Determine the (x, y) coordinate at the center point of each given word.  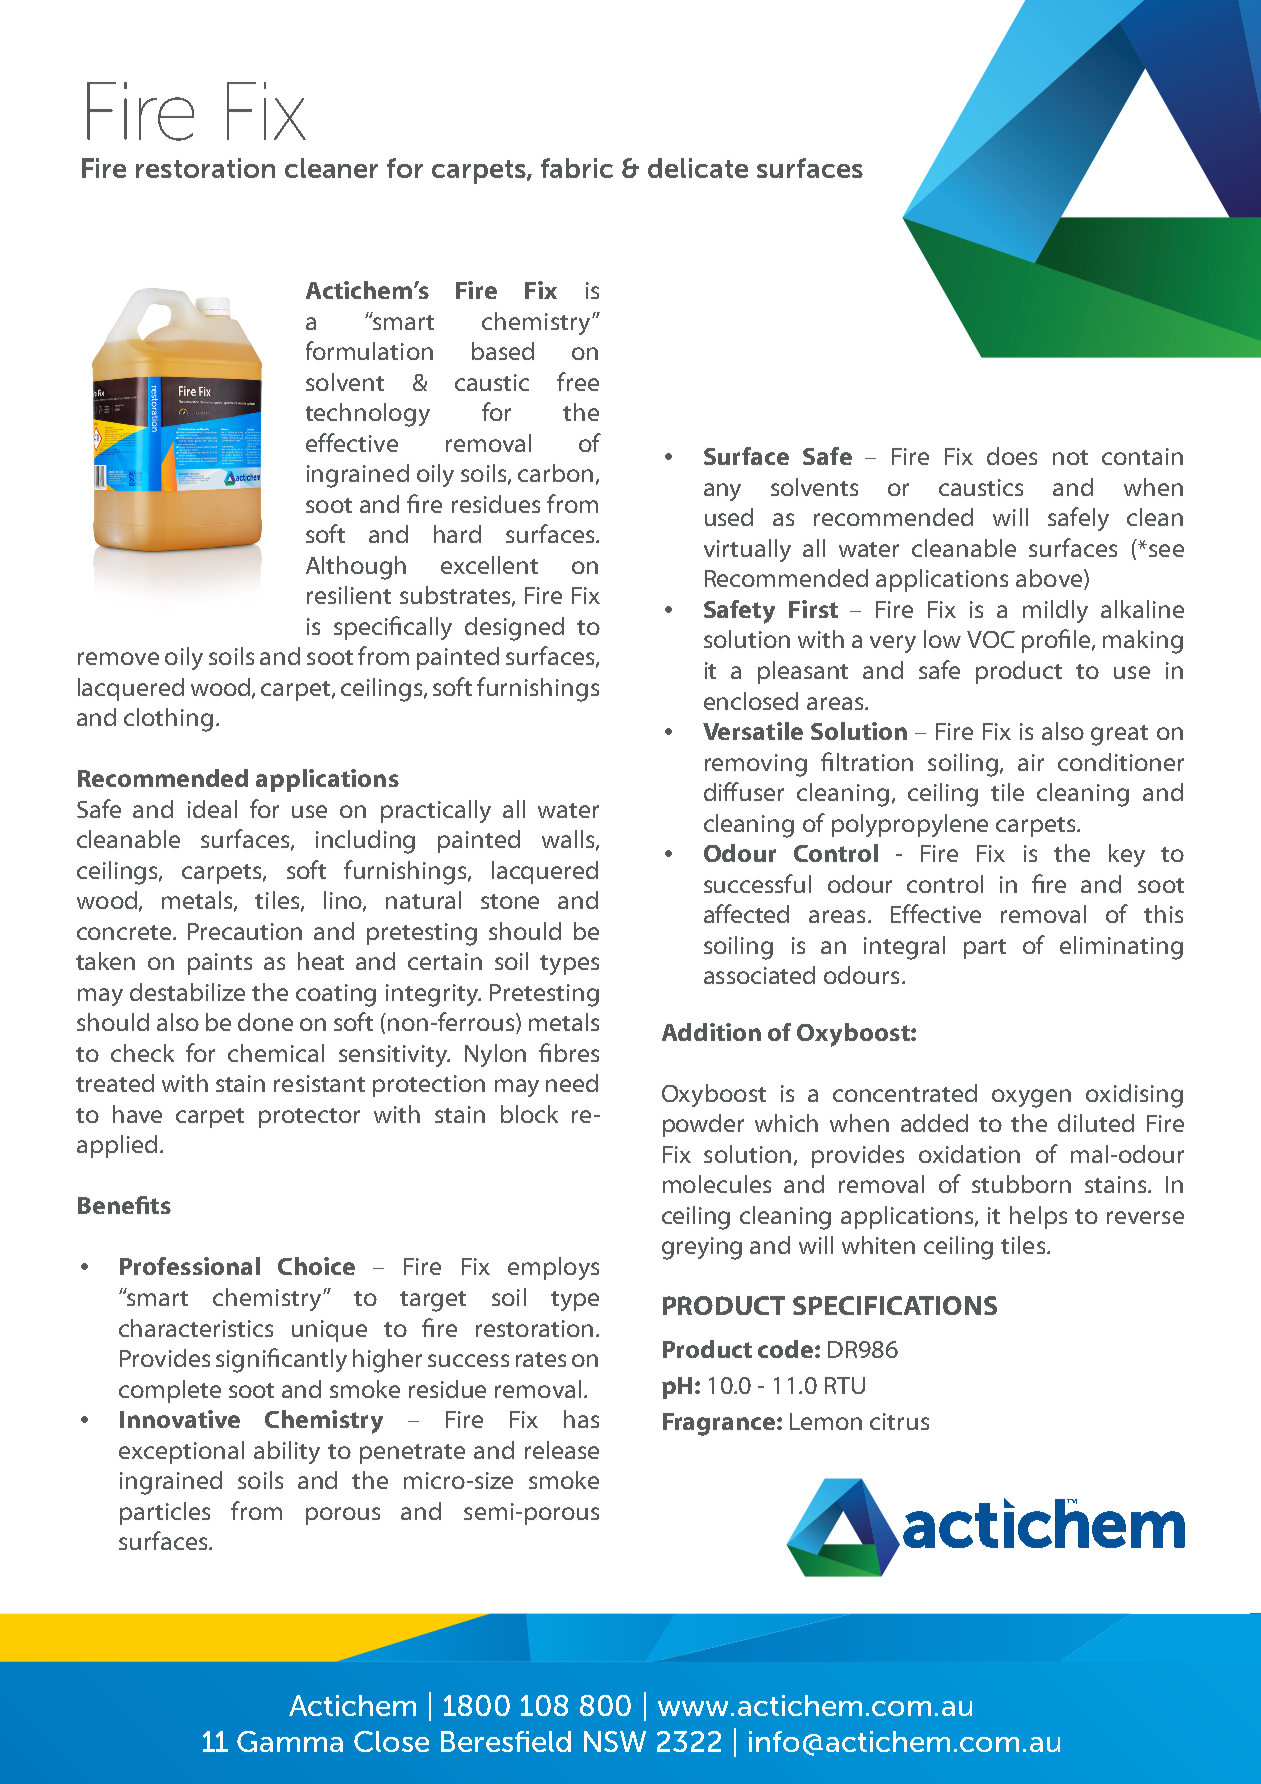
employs (553, 1268)
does (1012, 456)
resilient (349, 595)
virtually (747, 550)
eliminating (1121, 948)
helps (1038, 1217)
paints (220, 964)
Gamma (290, 1741)
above (1050, 579)
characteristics (196, 1328)
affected (746, 913)
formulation (369, 350)
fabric (577, 168)
